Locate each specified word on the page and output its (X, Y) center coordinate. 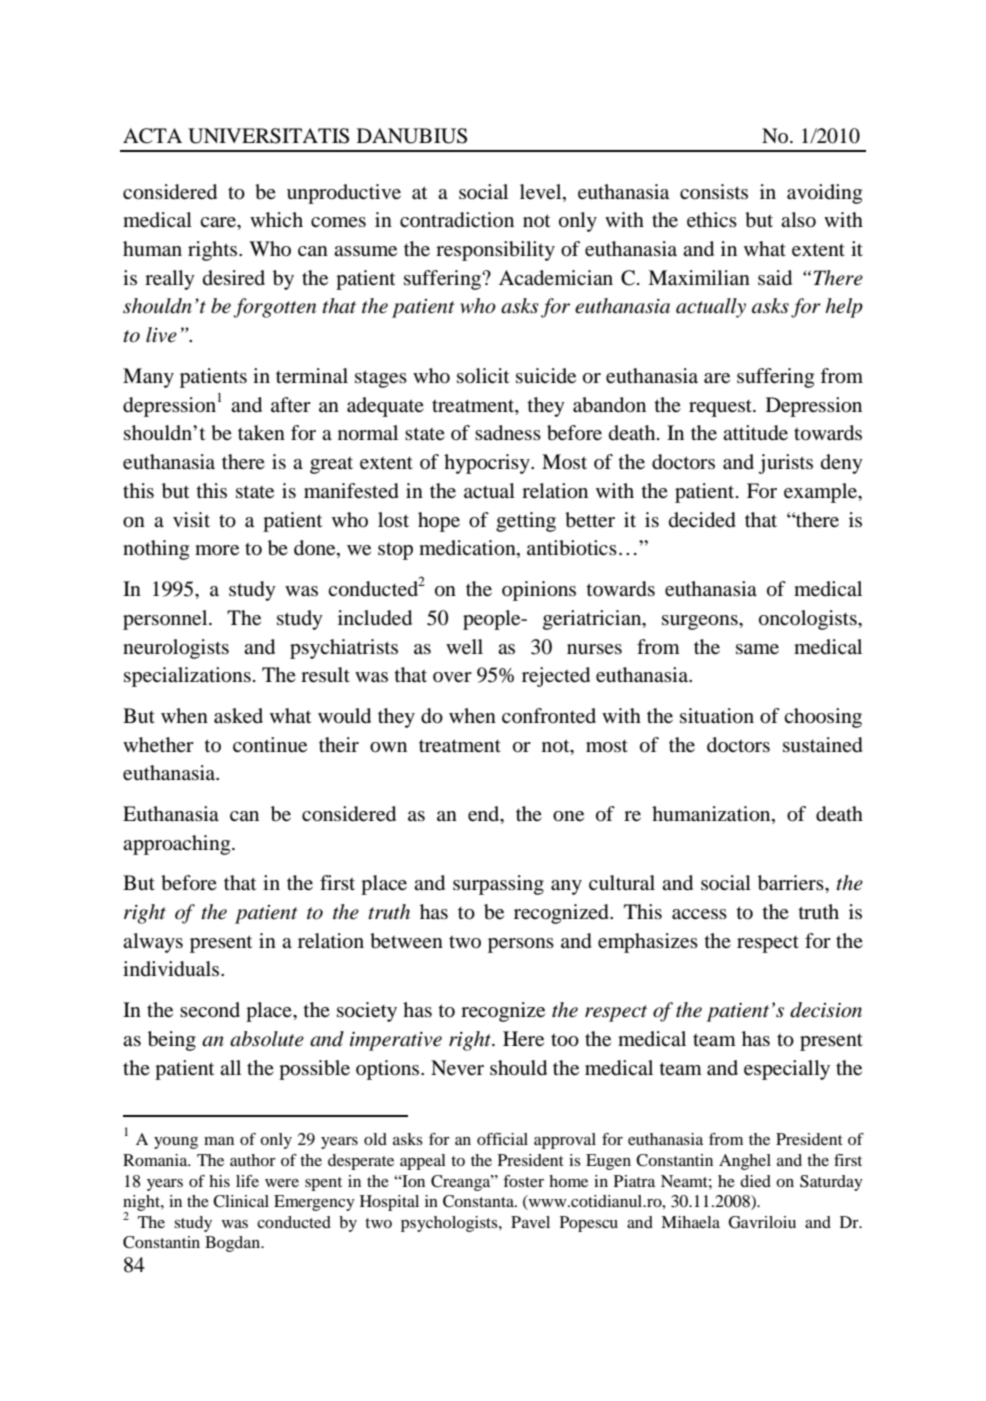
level (542, 192)
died (755, 1181)
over (452, 677)
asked (238, 716)
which (276, 219)
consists (714, 191)
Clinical (241, 1201)
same (757, 649)
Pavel (530, 1222)
